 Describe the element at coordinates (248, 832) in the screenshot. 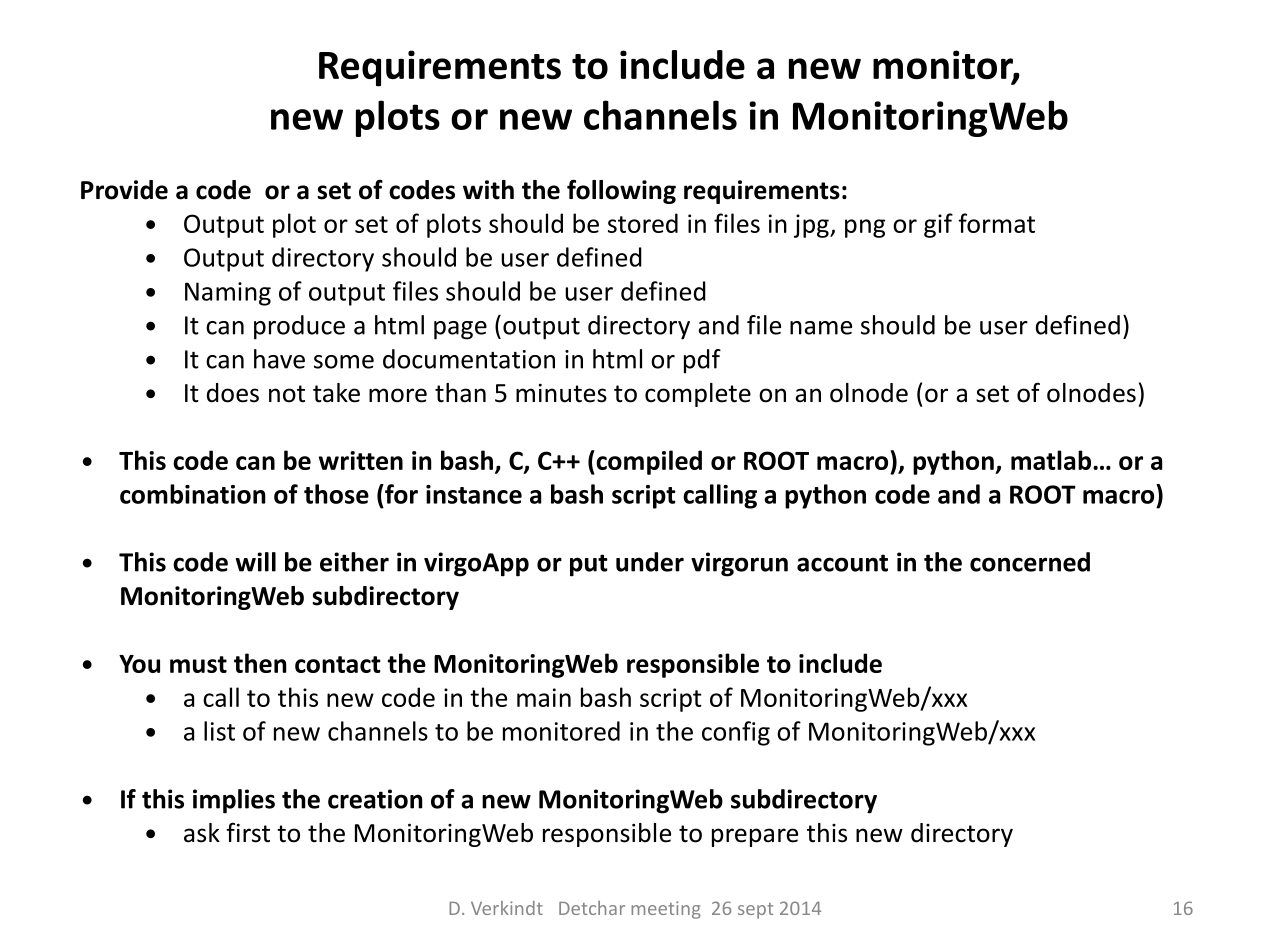

I see `first` at that location.
